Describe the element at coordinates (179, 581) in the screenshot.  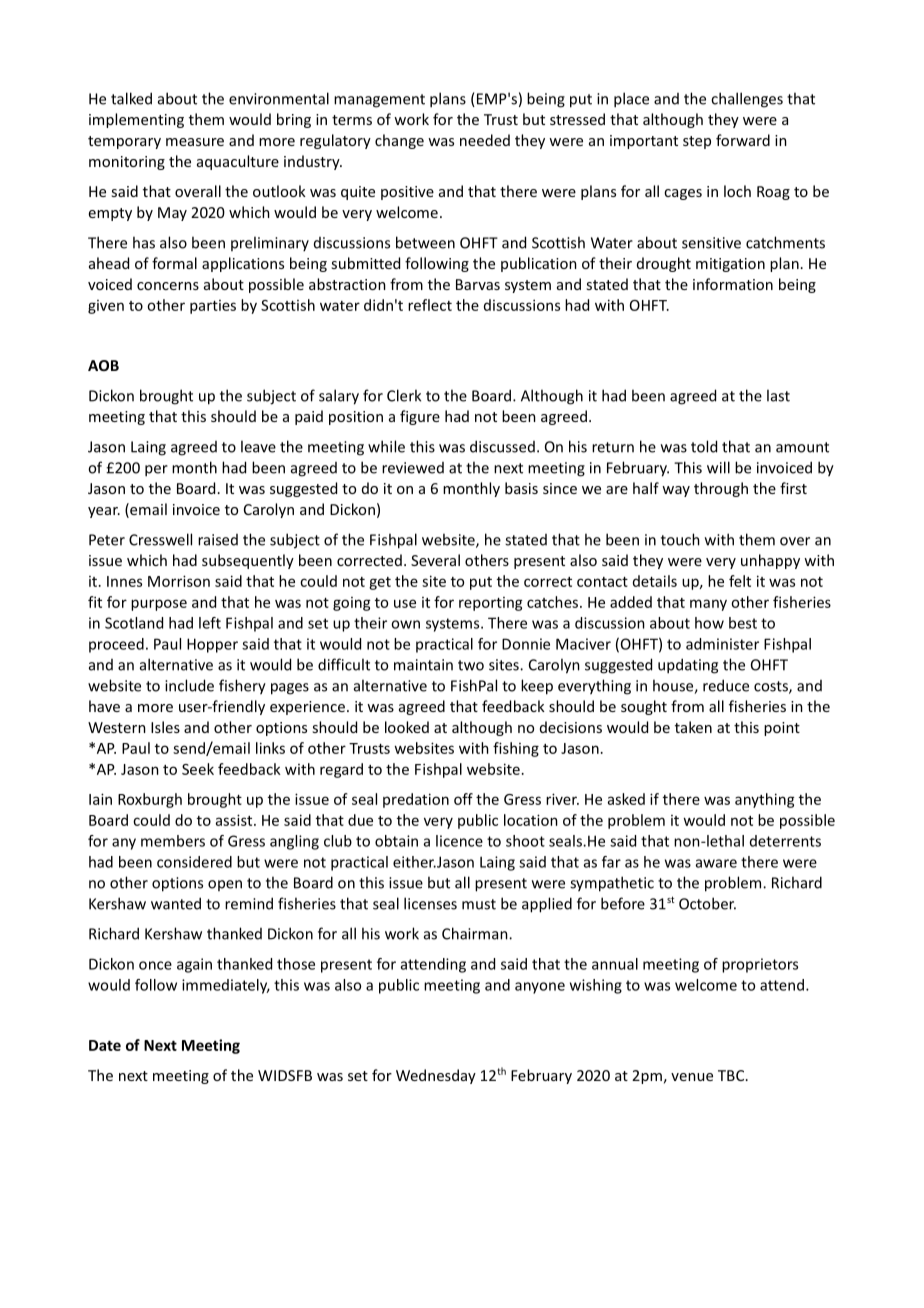
I see `Morrison` at that location.
